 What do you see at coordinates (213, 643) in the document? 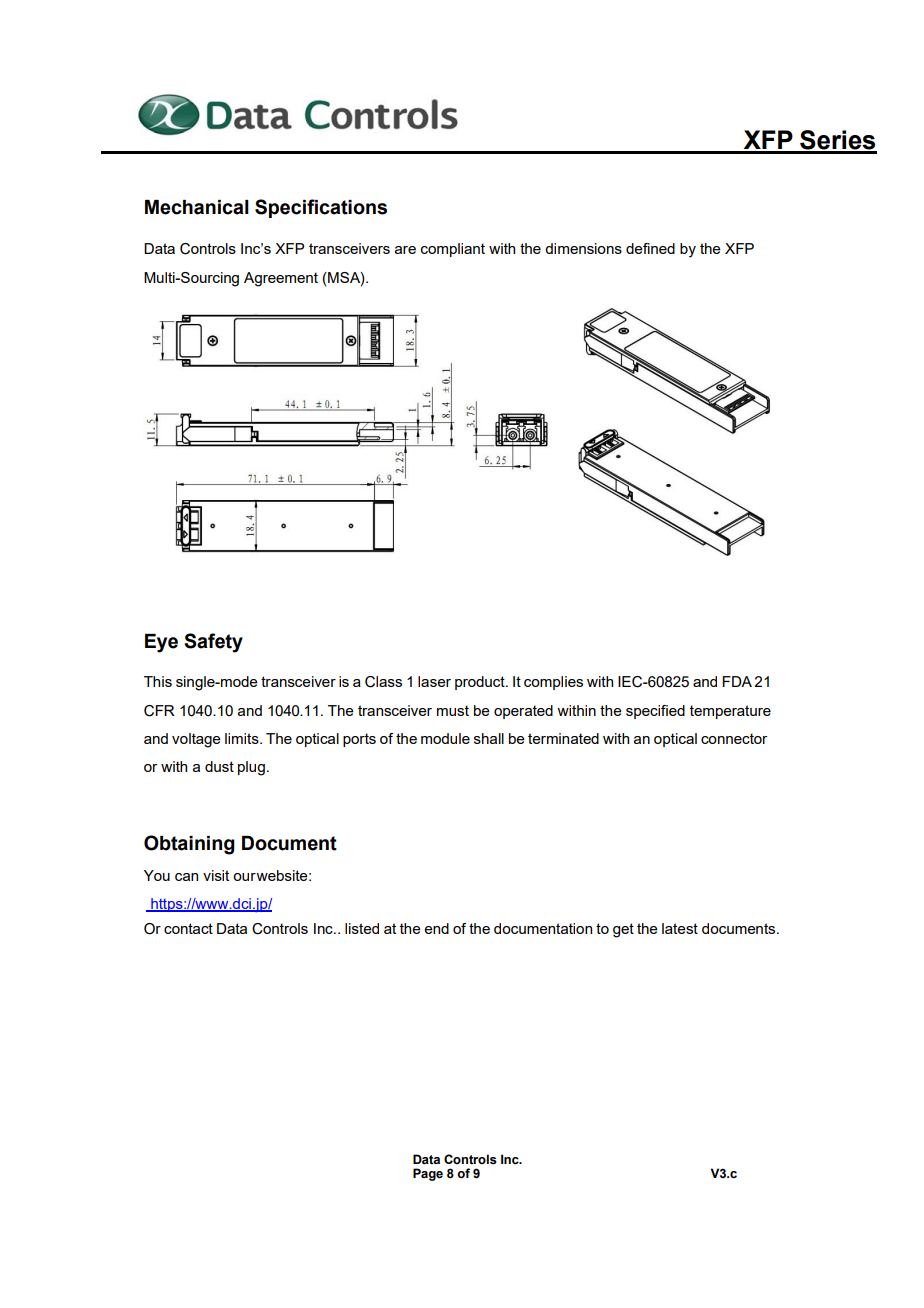
I see `Safety` at bounding box center [213, 643].
